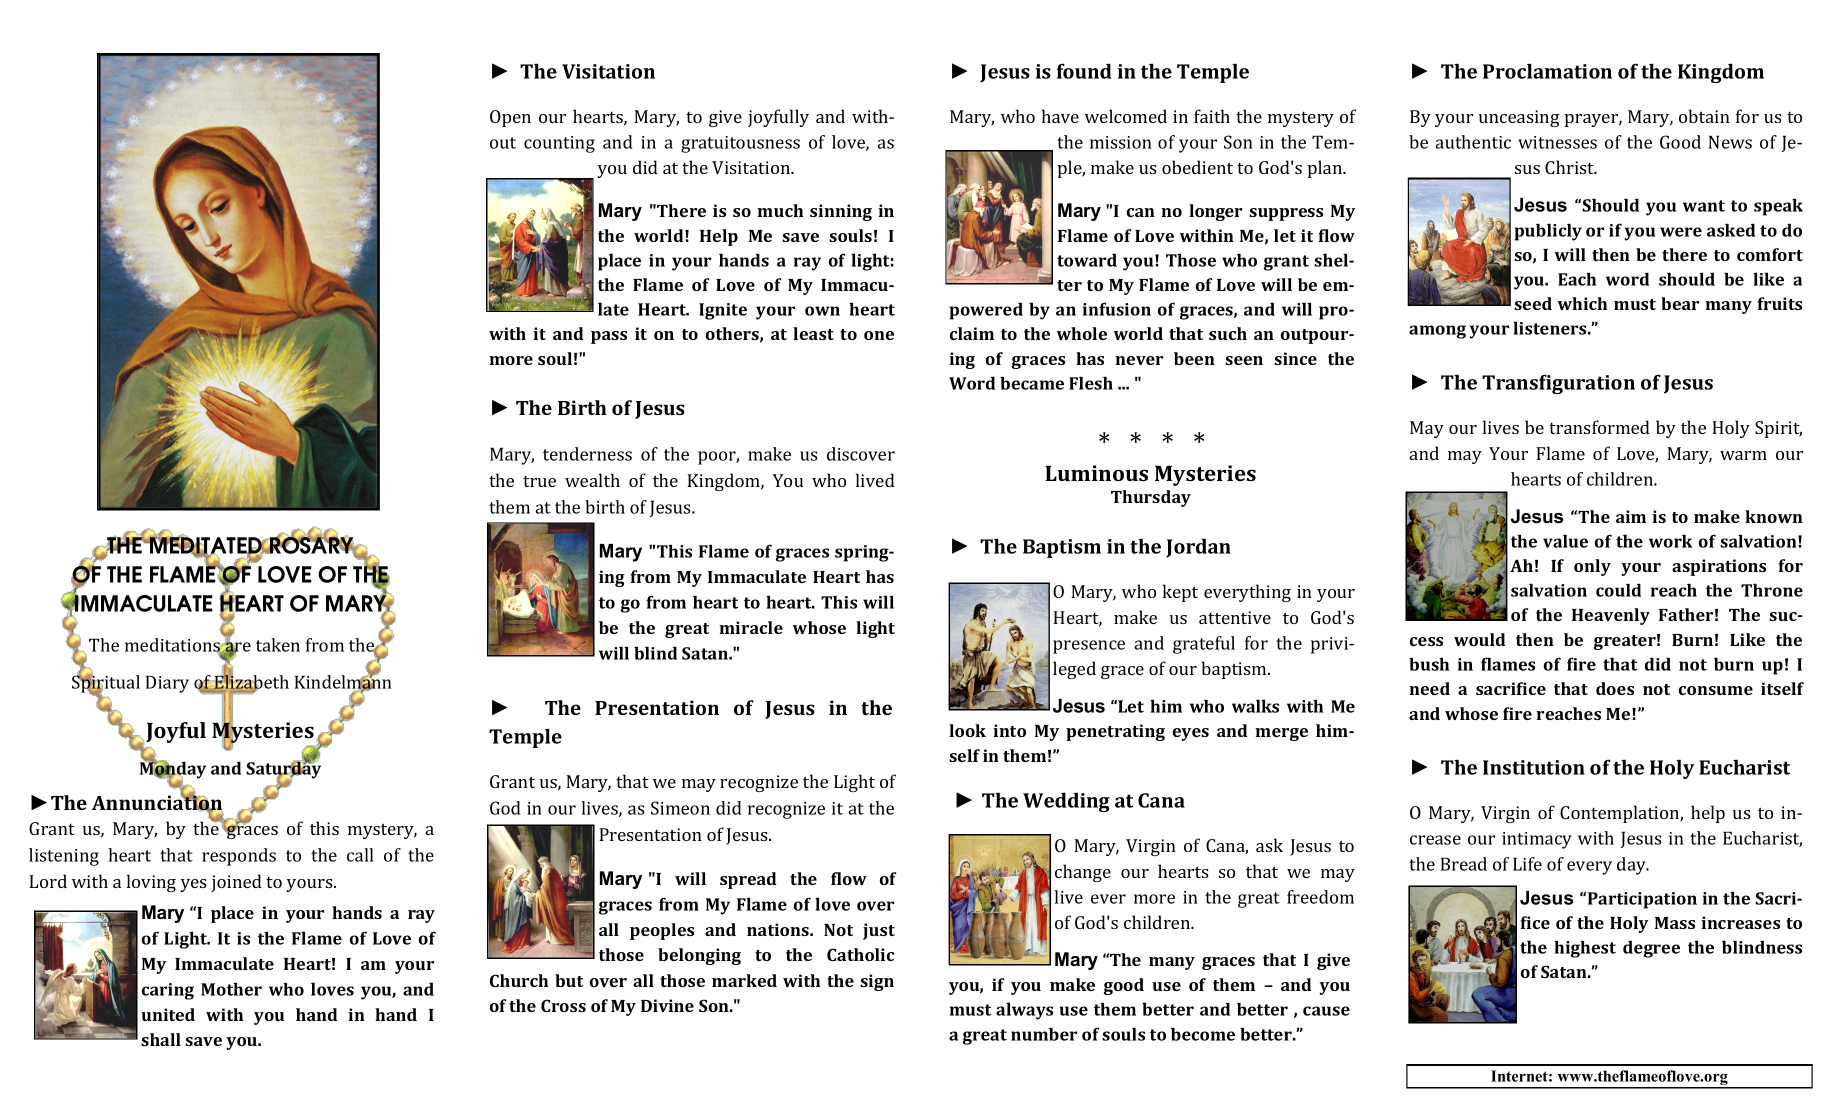  I want to click on Wedding, so click(1066, 802).
